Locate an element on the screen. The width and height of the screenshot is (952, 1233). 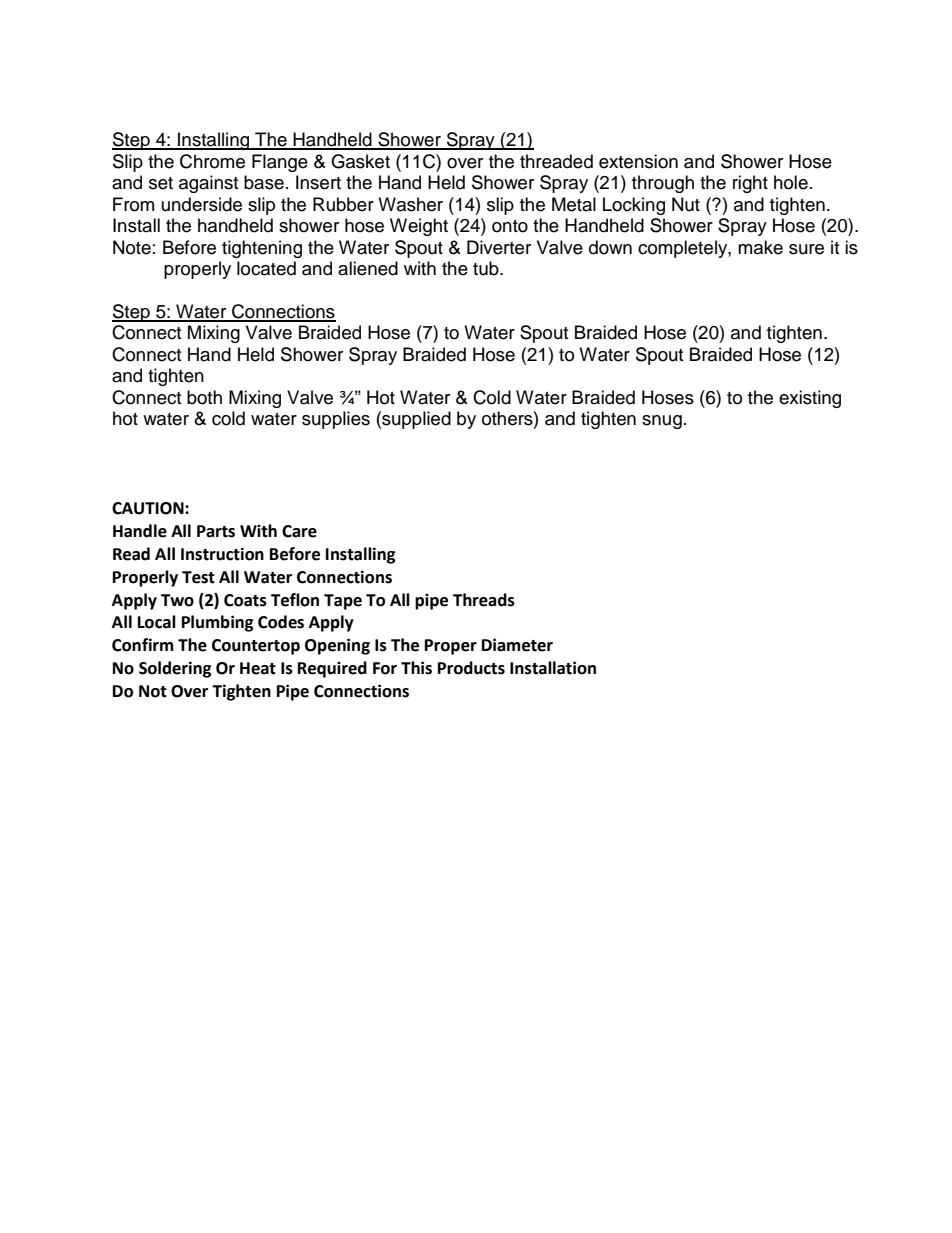
Parts is located at coordinates (216, 531).
